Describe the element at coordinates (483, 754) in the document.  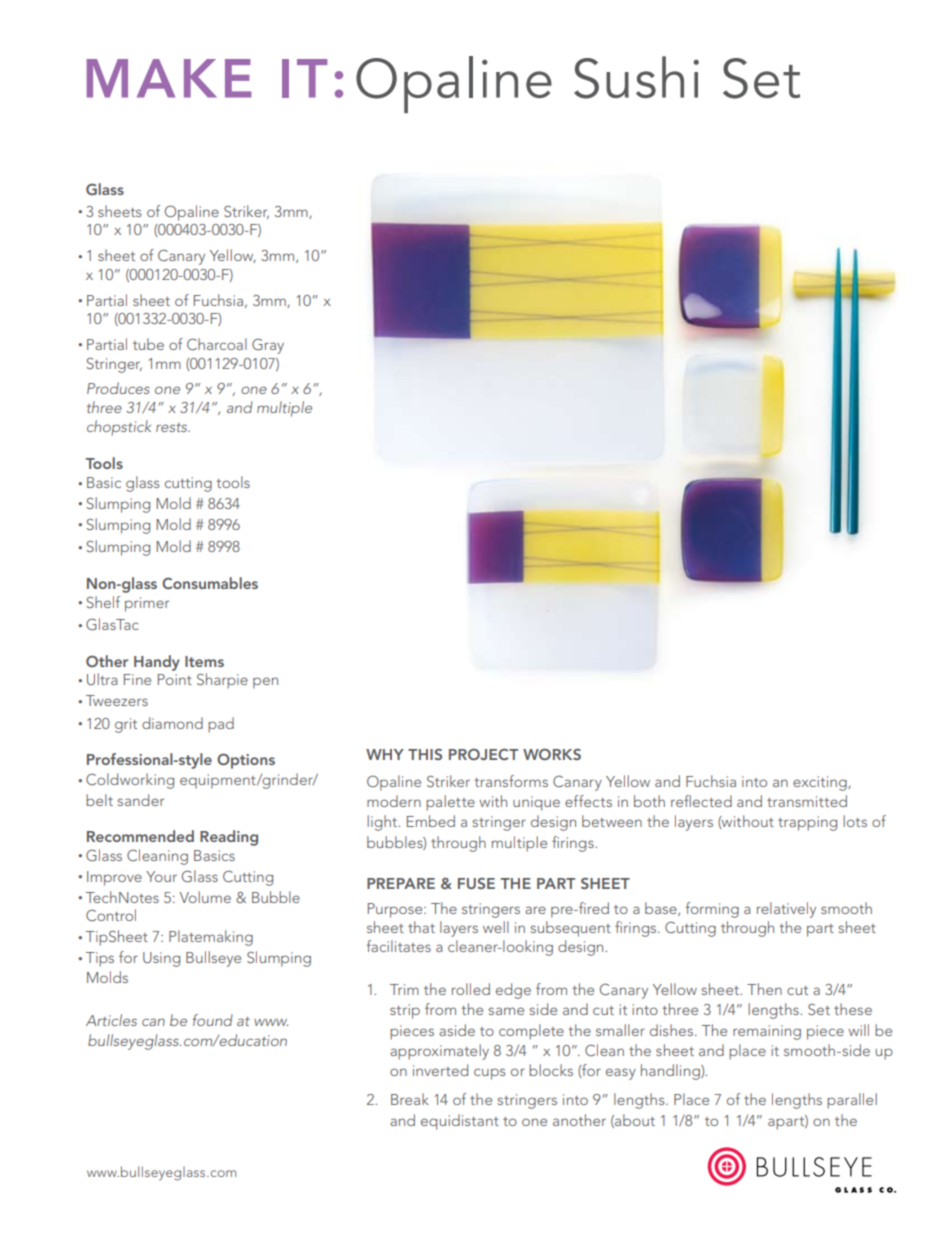
I see `PROJECT` at that location.
